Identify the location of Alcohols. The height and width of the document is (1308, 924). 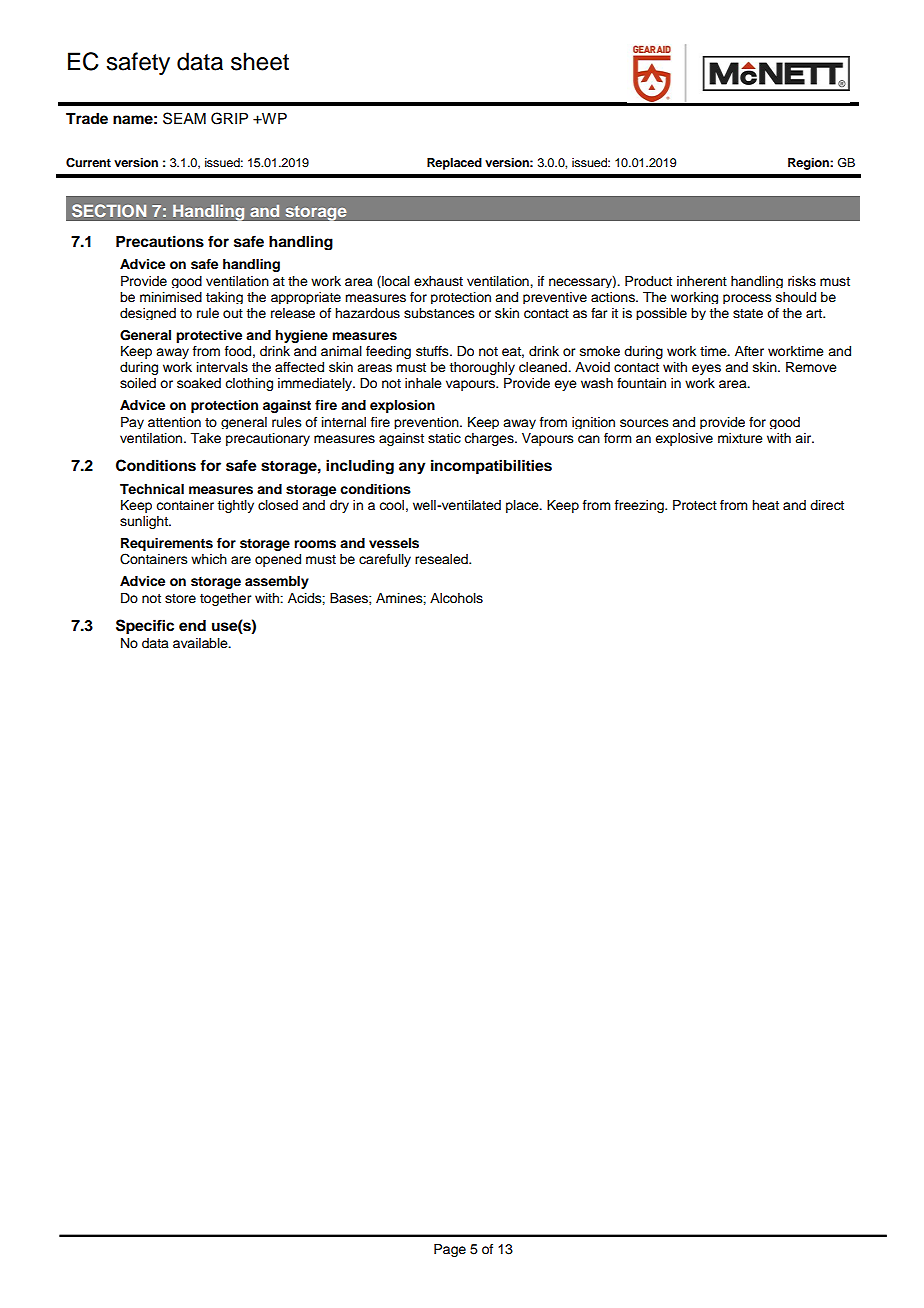
(456, 598).
